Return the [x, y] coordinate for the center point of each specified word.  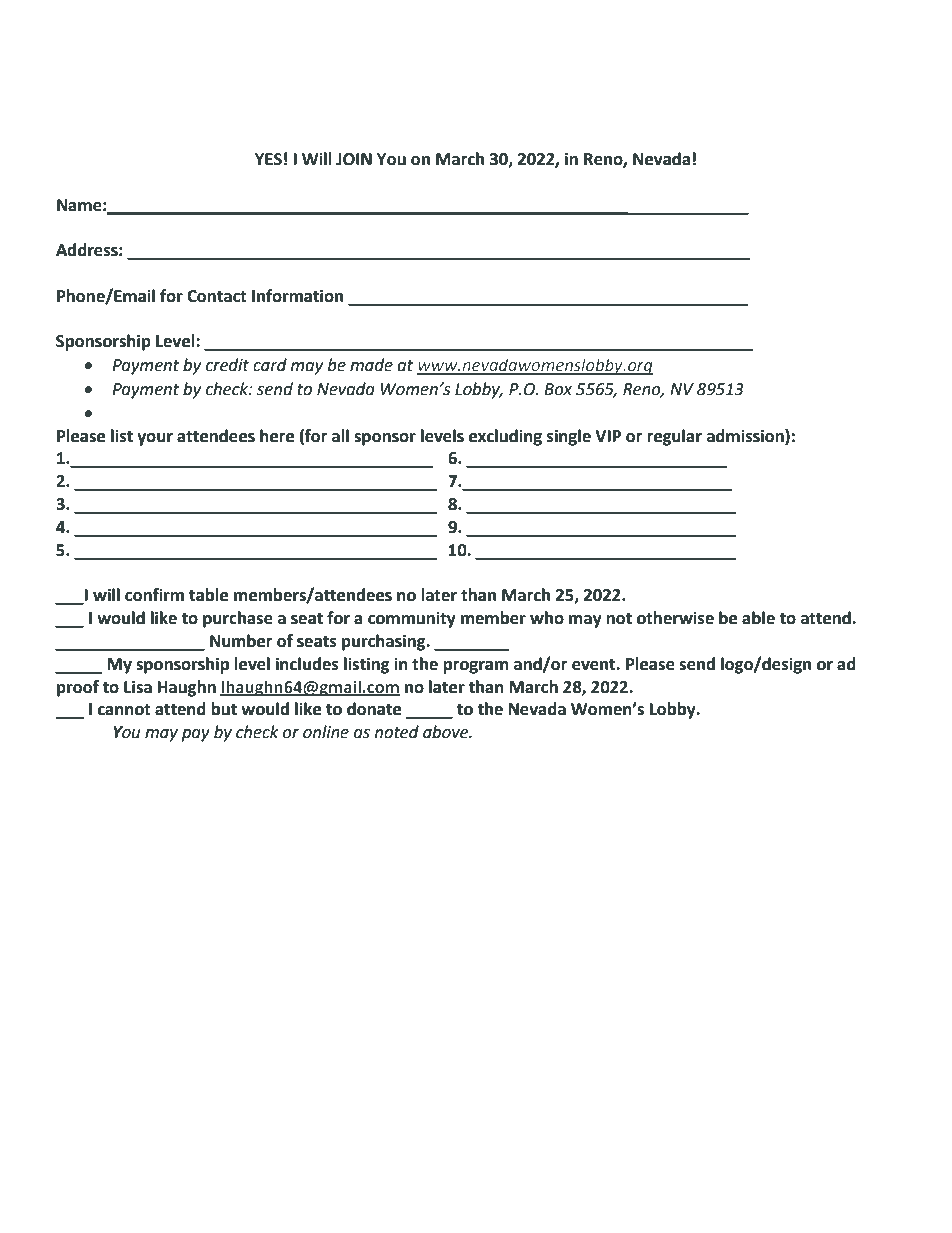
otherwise [675, 618]
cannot [124, 710]
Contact [217, 296]
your [155, 439]
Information [297, 296]
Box [558, 389]
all [340, 436]
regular [674, 437]
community [412, 619]
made [371, 365]
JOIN [354, 159]
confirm [154, 595]
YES [268, 159]
